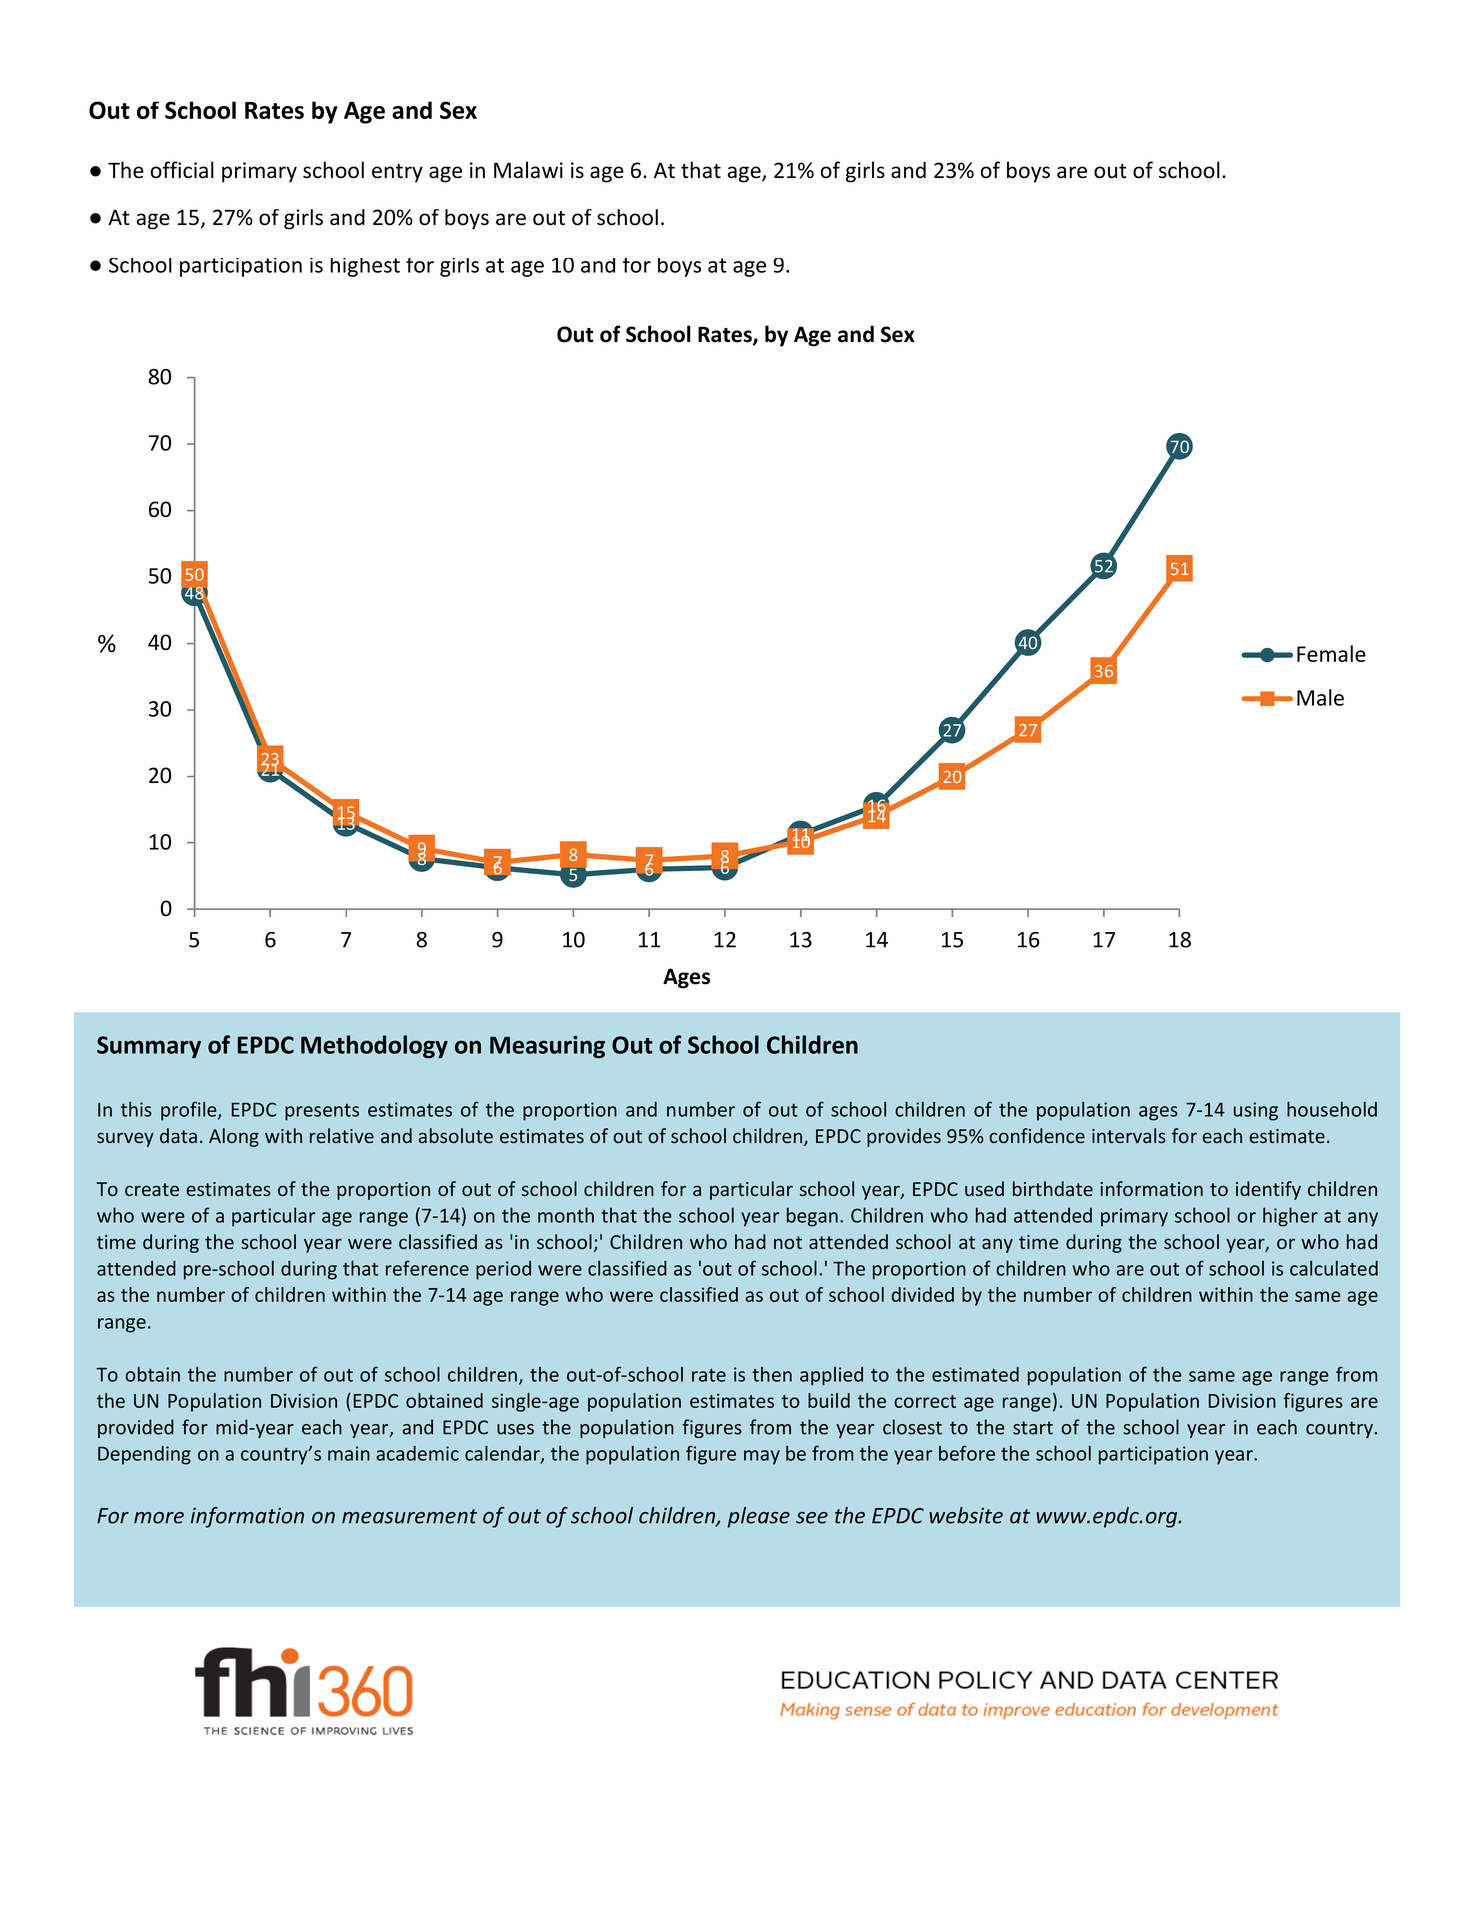 The width and height of the page is (1474, 1908). I want to click on start, so click(1033, 1428).
